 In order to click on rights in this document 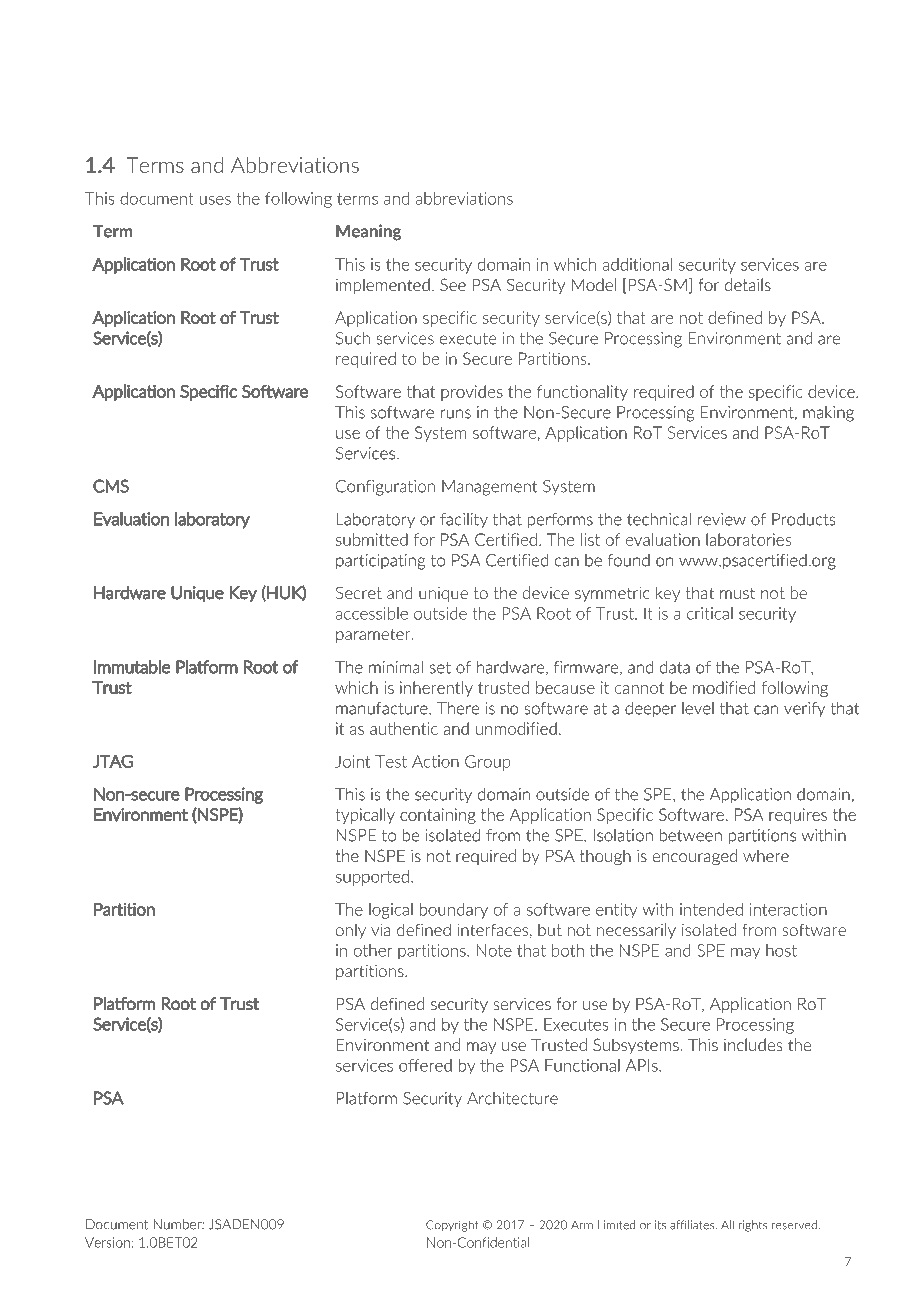, I will do `click(753, 1226)`.
